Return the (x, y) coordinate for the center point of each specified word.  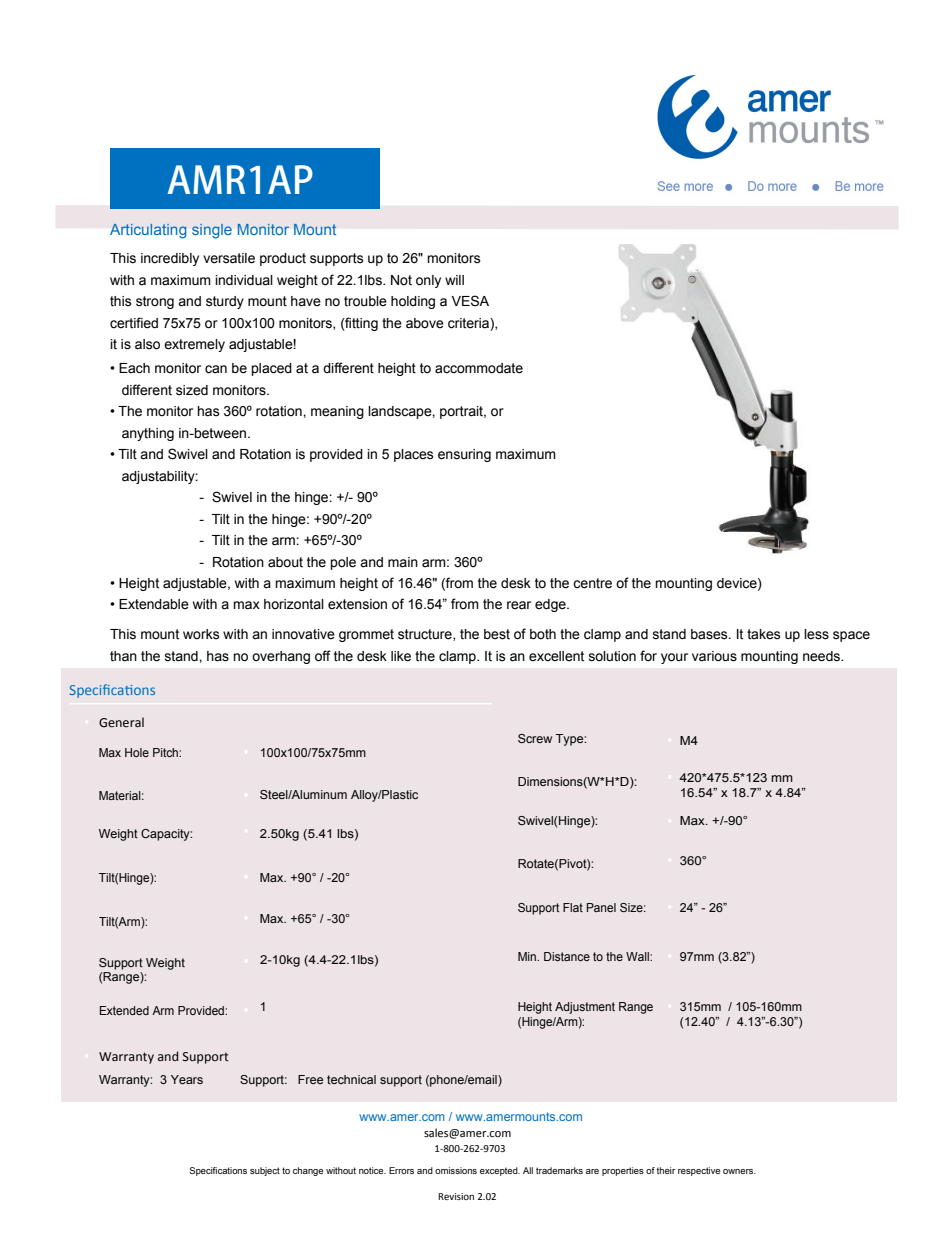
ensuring (464, 455)
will (454, 280)
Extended (124, 1010)
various (714, 656)
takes (764, 634)
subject (265, 1171)
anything (148, 434)
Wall (638, 956)
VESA (470, 301)
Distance (567, 956)
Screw (535, 738)
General (121, 722)
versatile (229, 258)
